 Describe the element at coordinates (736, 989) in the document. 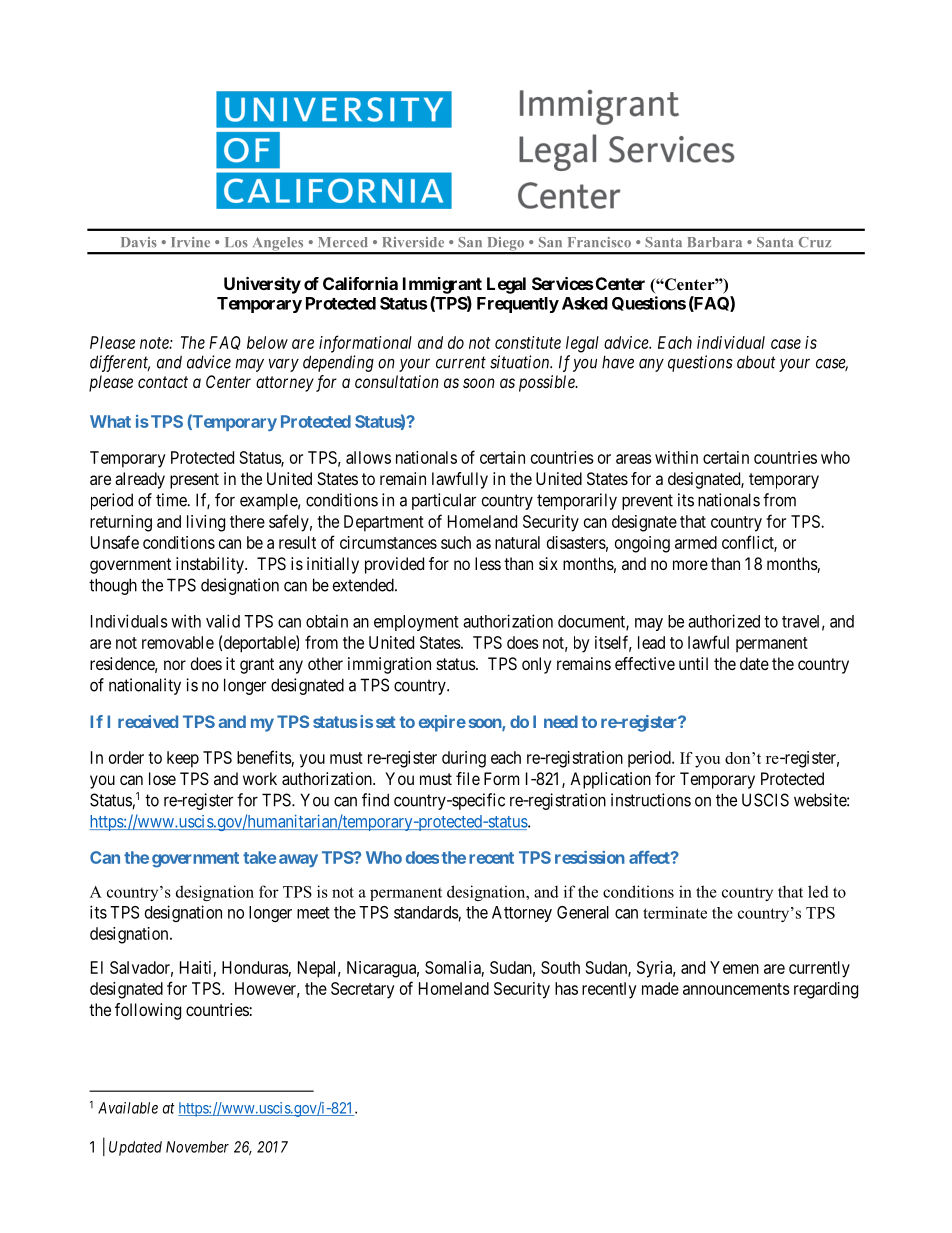

I see `announcements` at that location.
